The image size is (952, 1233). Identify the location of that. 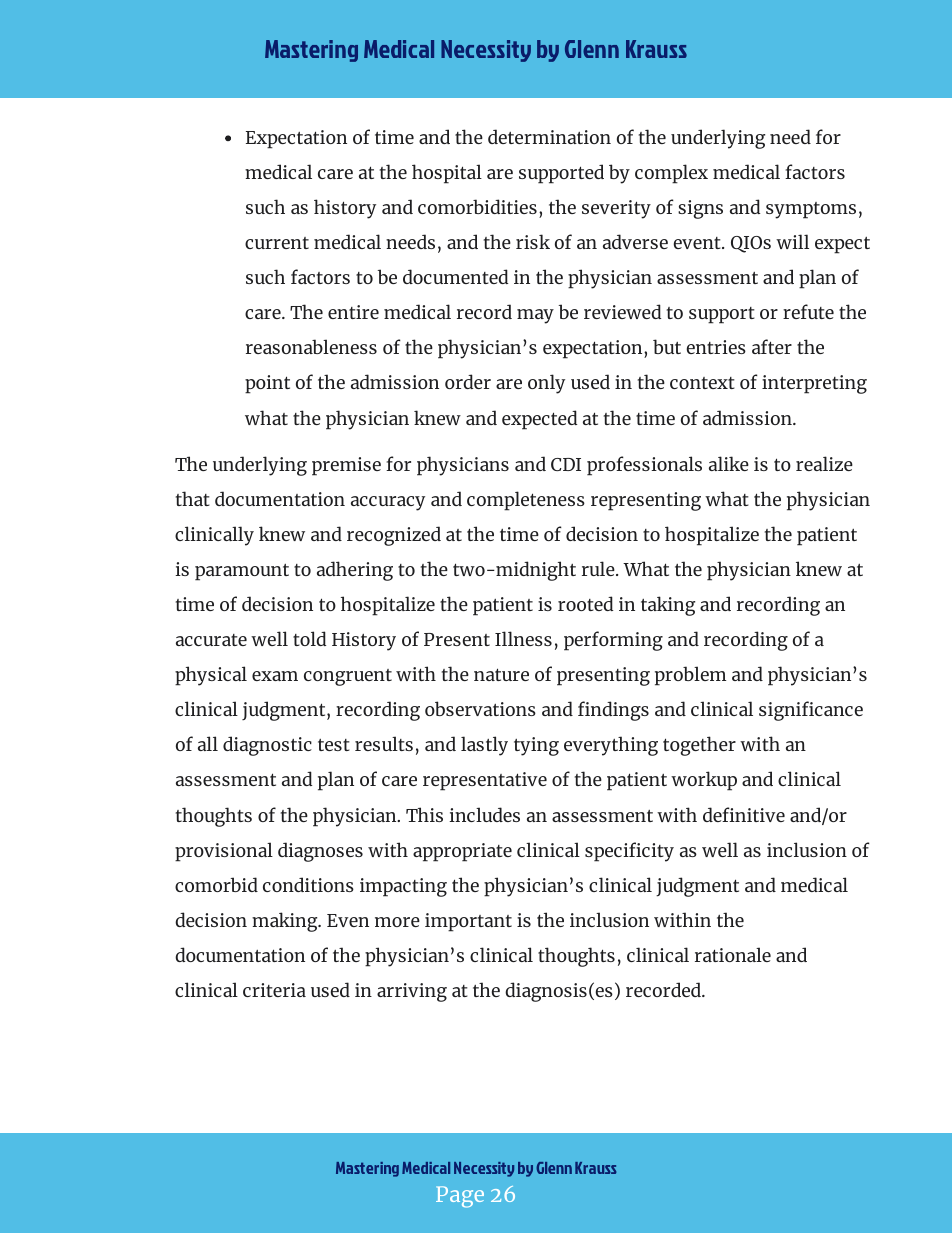
(193, 498).
